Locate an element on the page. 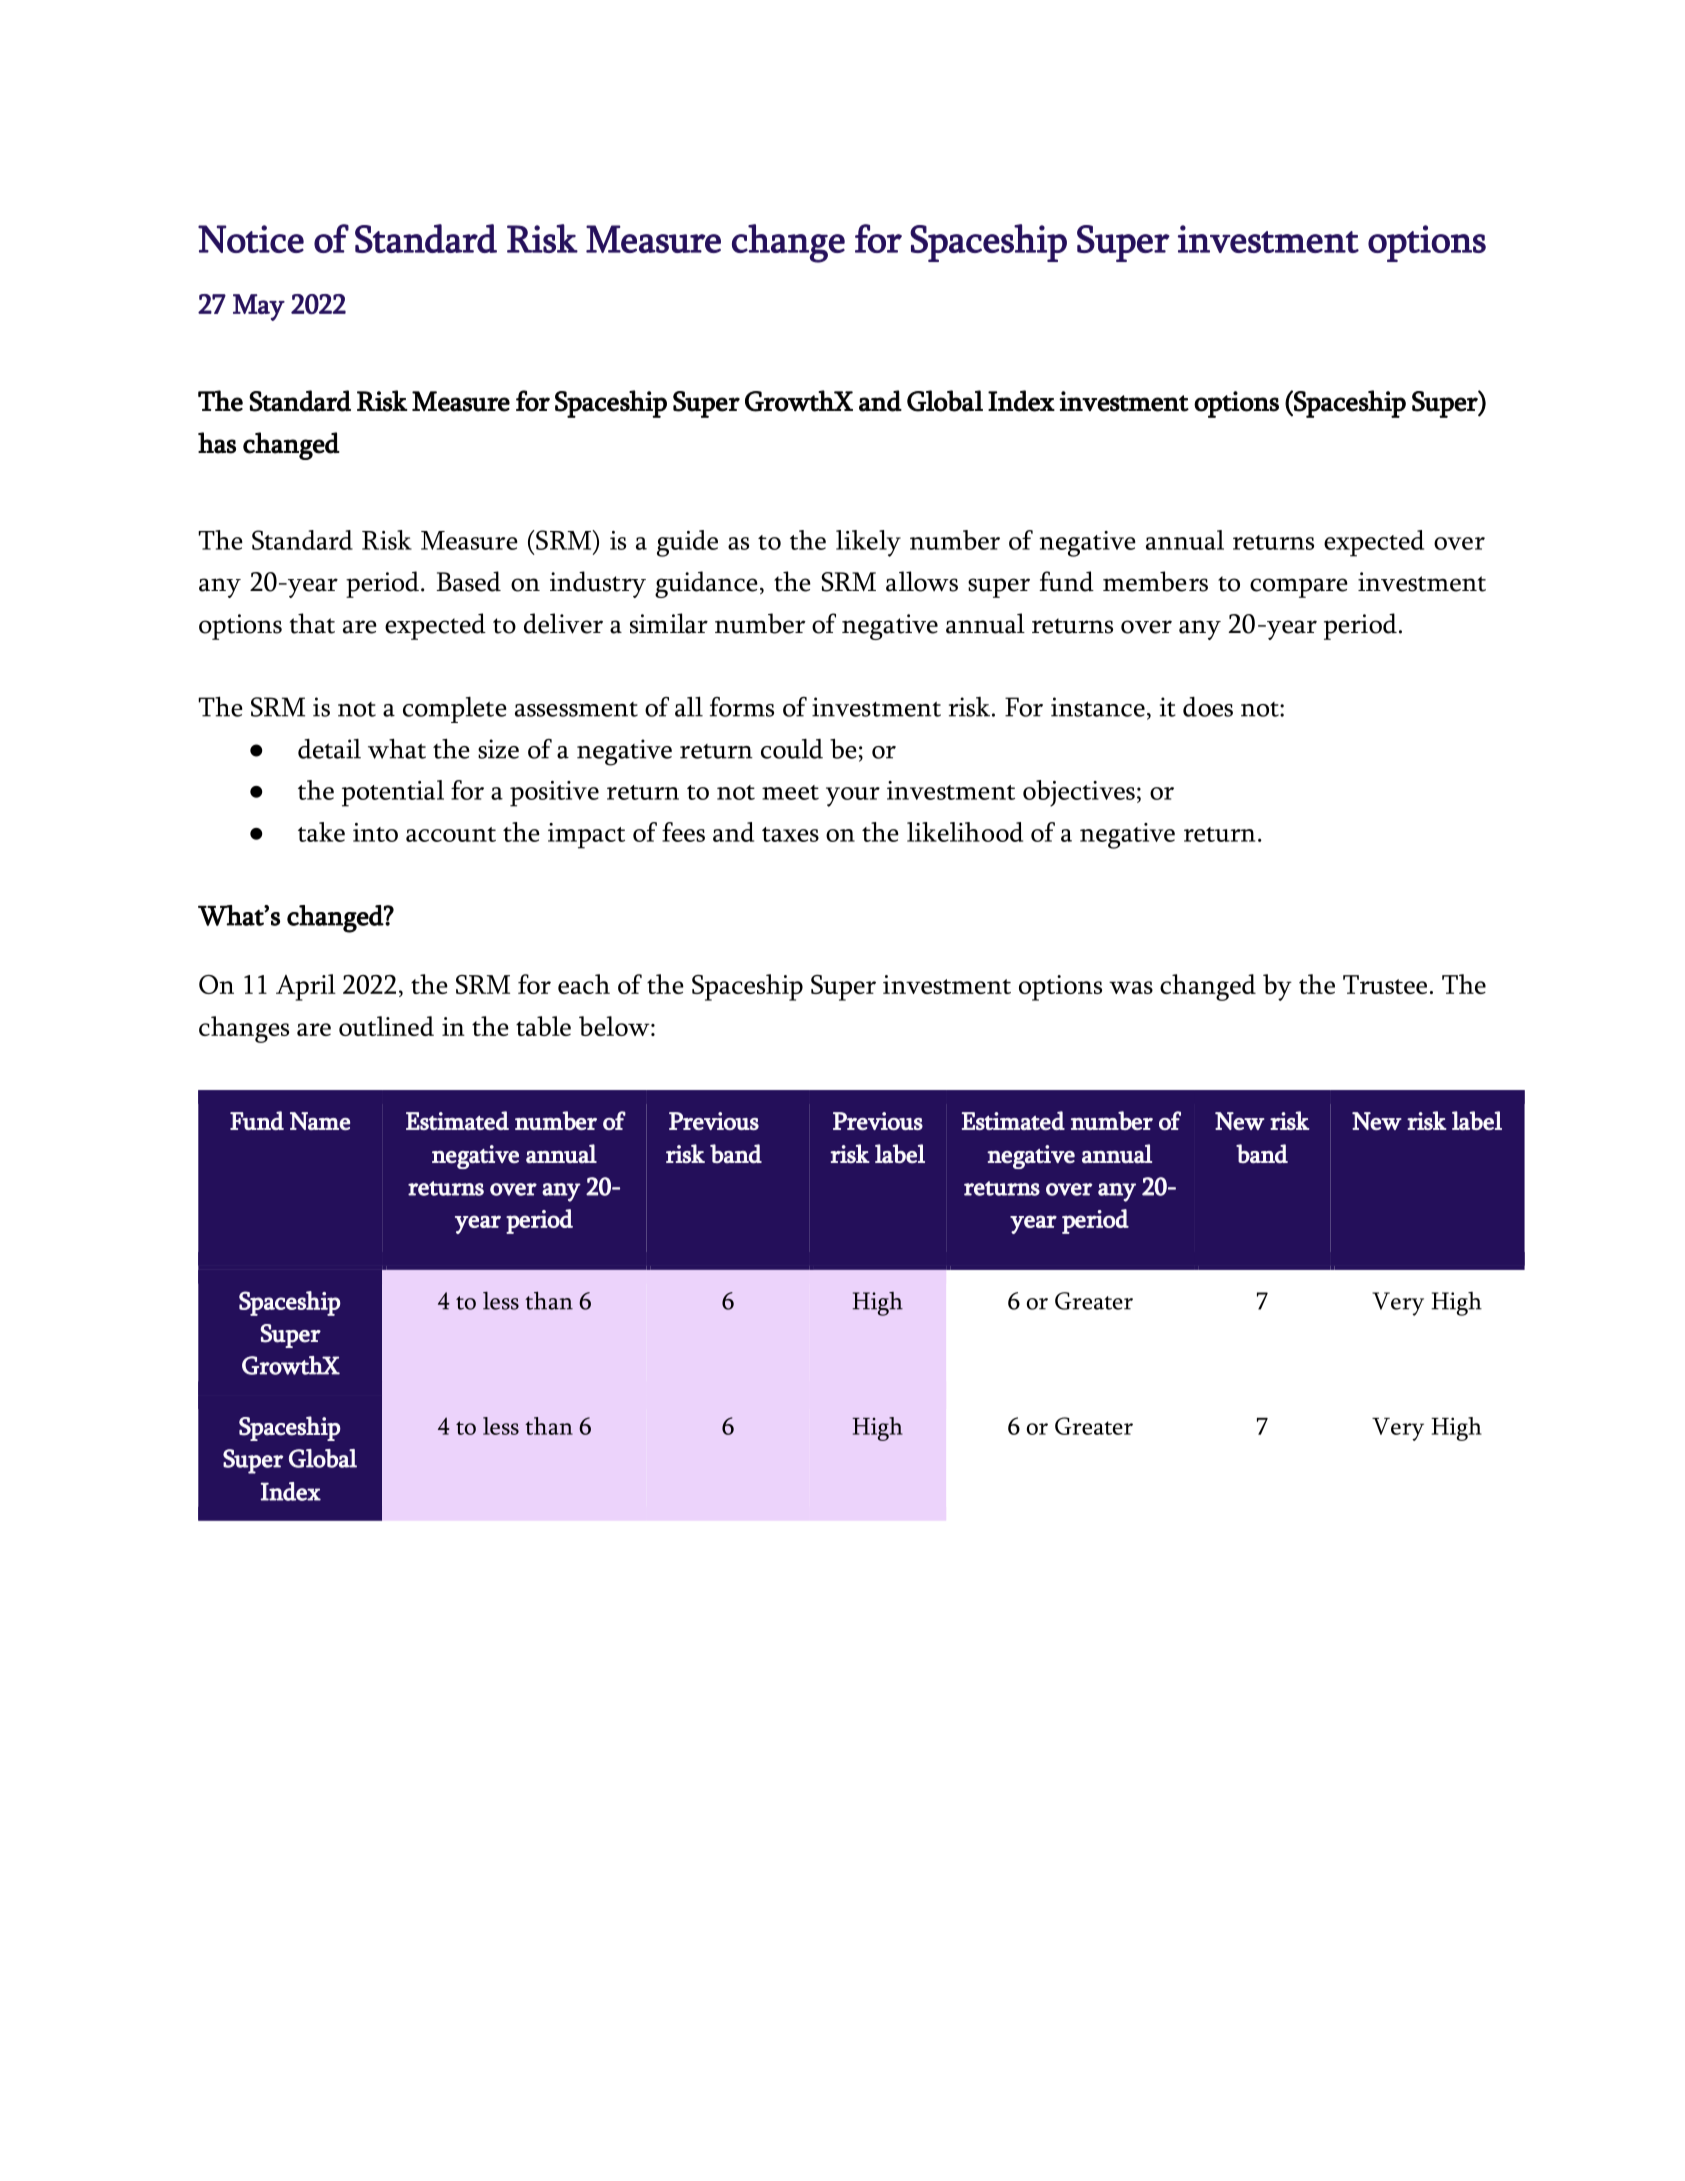  table is located at coordinates (543, 1026).
